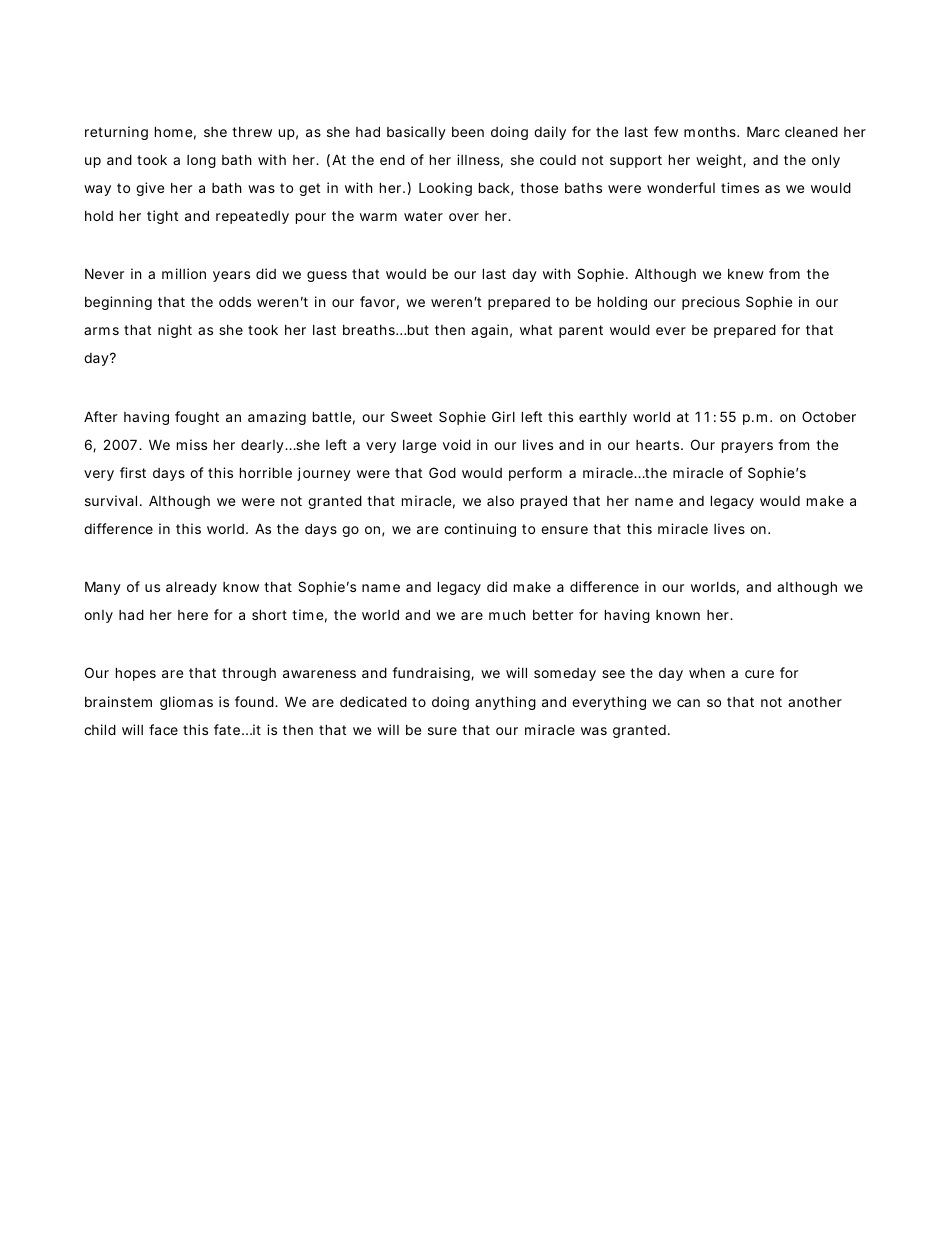  What do you see at coordinates (201, 161) in the screenshot?
I see `long` at bounding box center [201, 161].
